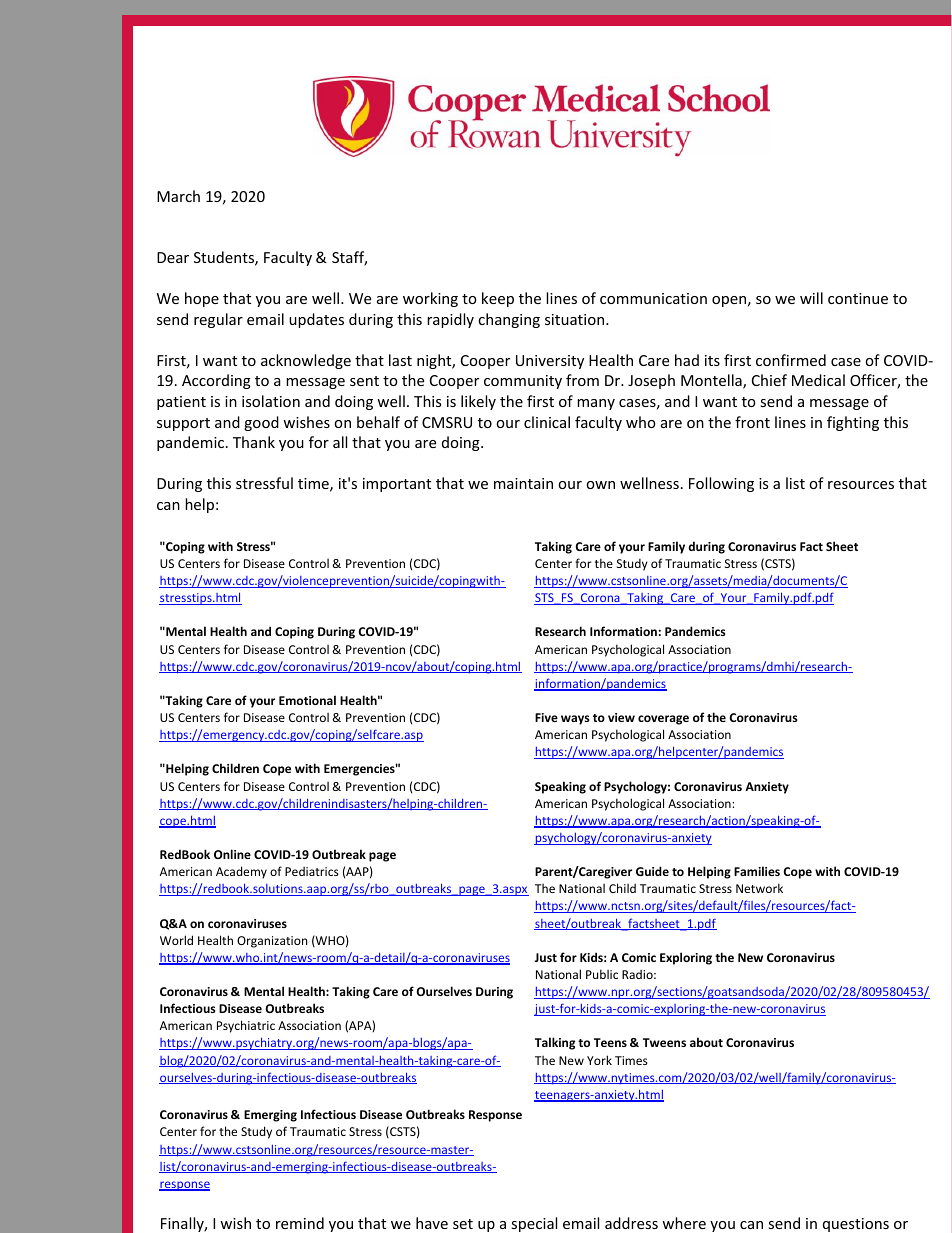  I want to click on will, so click(811, 298).
